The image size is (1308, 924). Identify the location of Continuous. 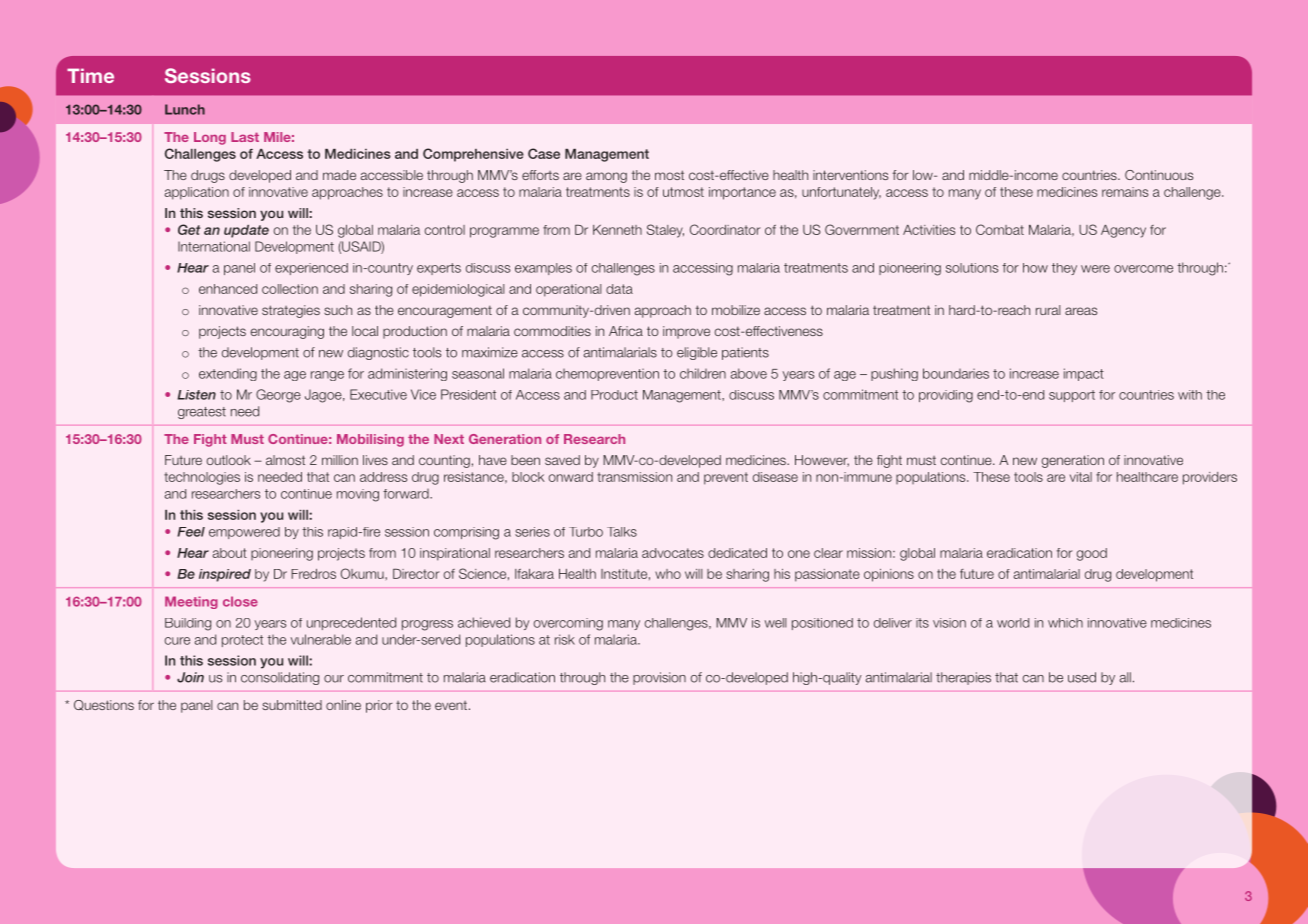
(1159, 175).
